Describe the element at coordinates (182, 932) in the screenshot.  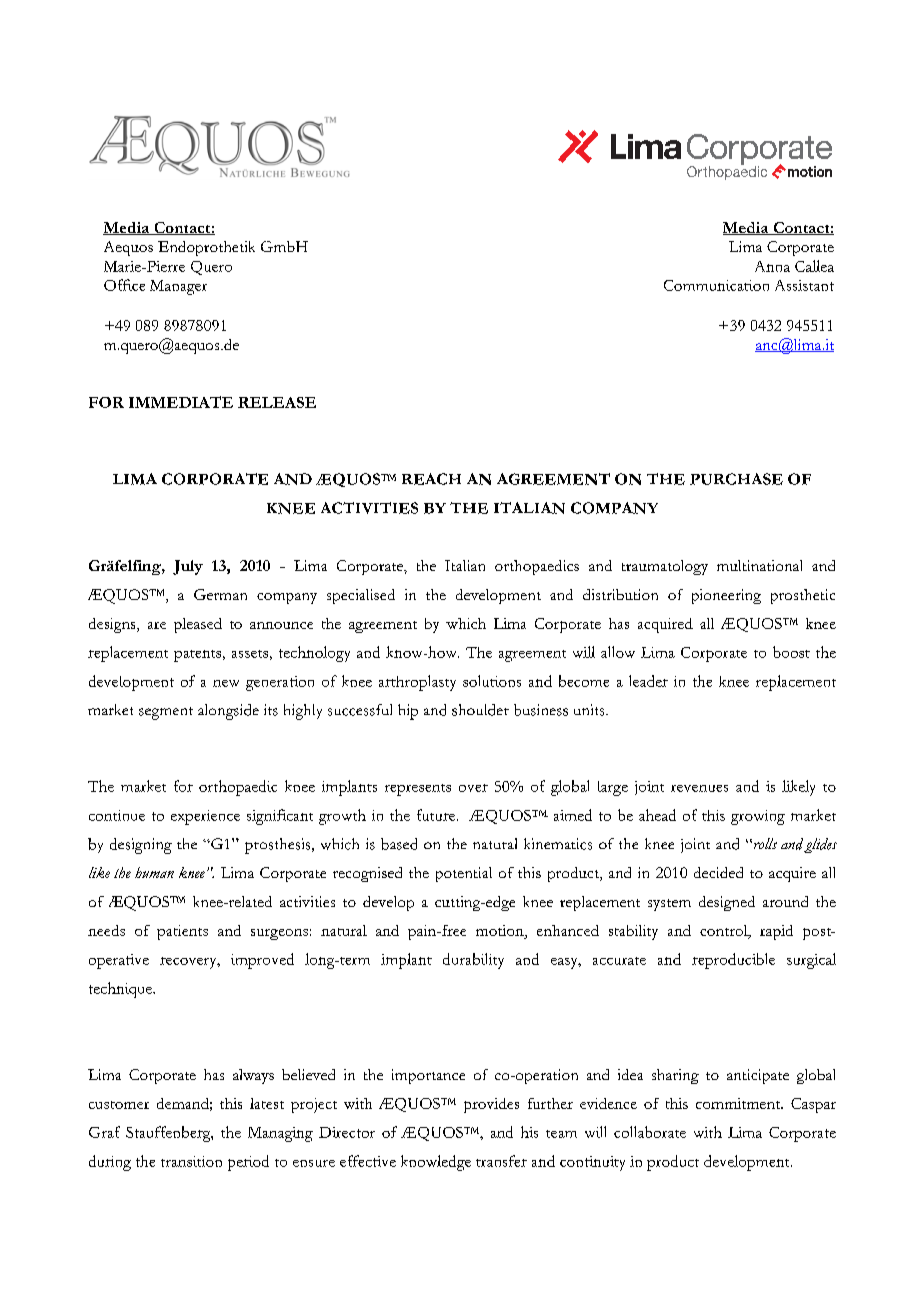
I see `patients` at that location.
